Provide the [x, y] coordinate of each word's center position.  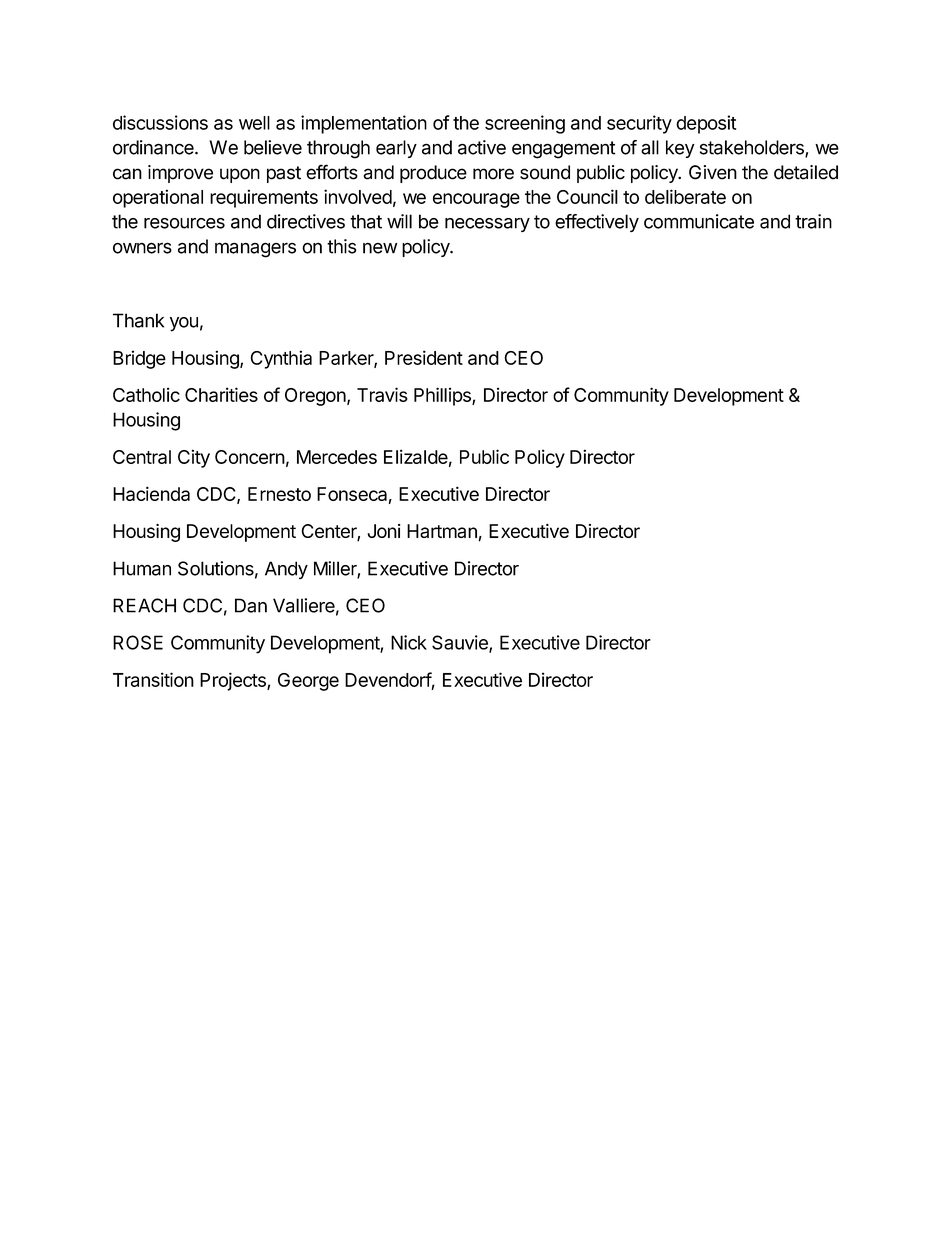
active [482, 147]
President [424, 357]
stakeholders [753, 148]
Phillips [443, 396]
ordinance [154, 147]
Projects [234, 681]
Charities [221, 394]
